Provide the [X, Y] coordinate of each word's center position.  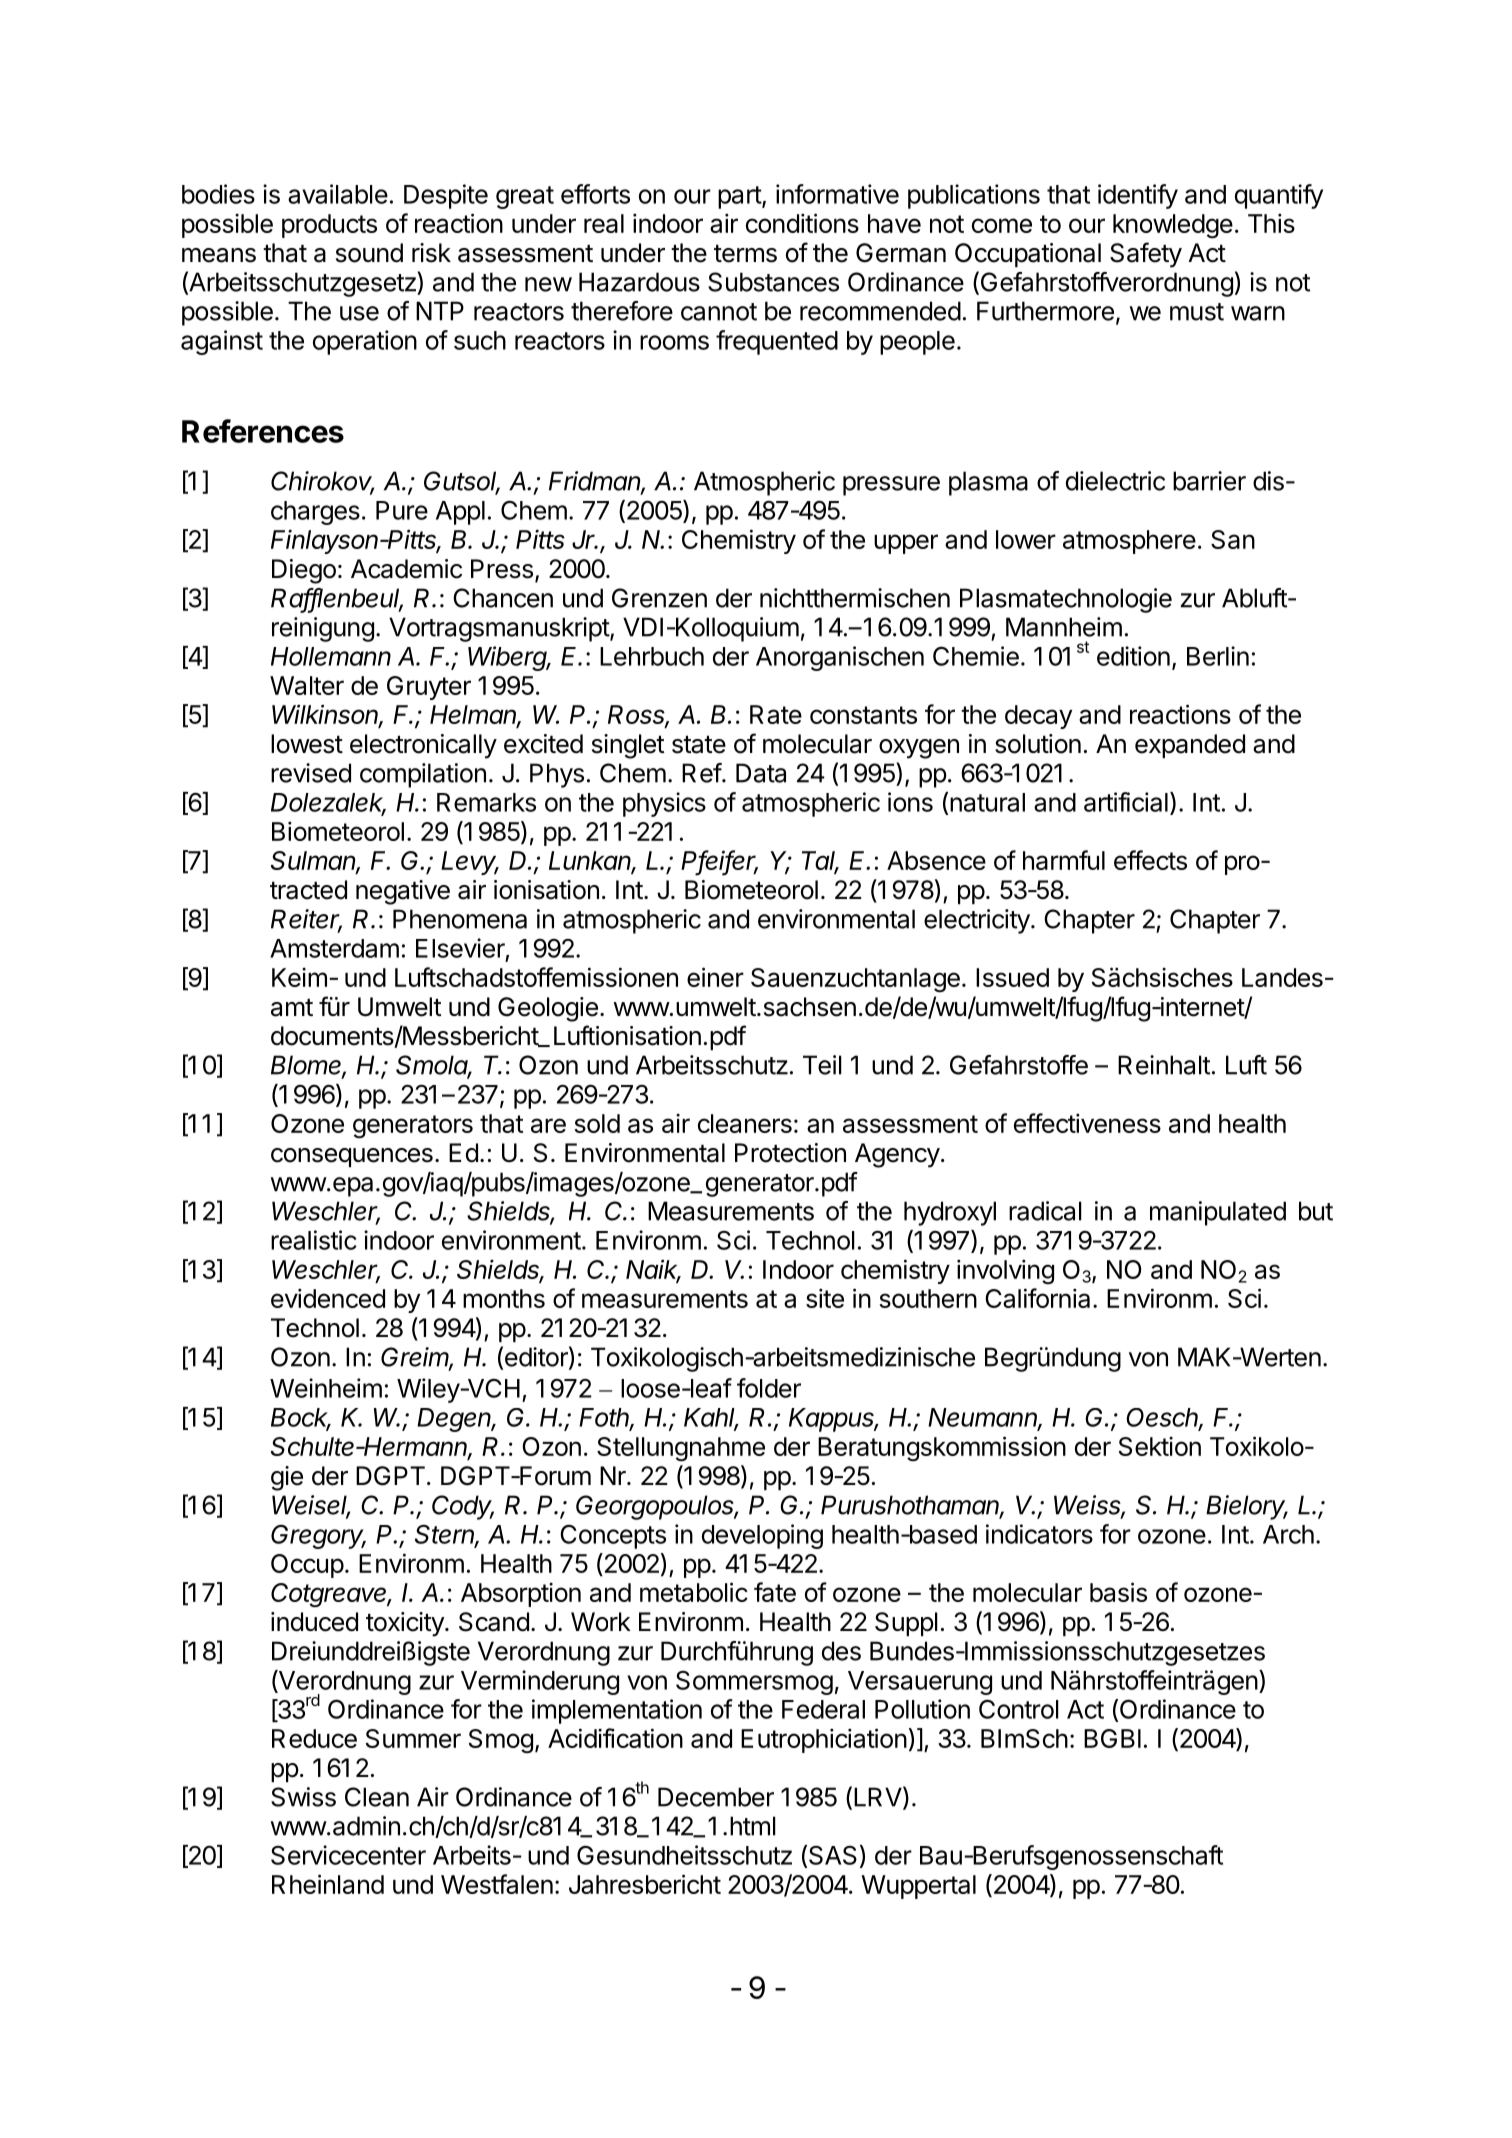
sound [369, 253]
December [716, 1797]
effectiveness [1087, 1123]
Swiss [303, 1797]
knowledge [1173, 226]
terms [745, 254]
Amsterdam [334, 948]
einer [715, 977]
